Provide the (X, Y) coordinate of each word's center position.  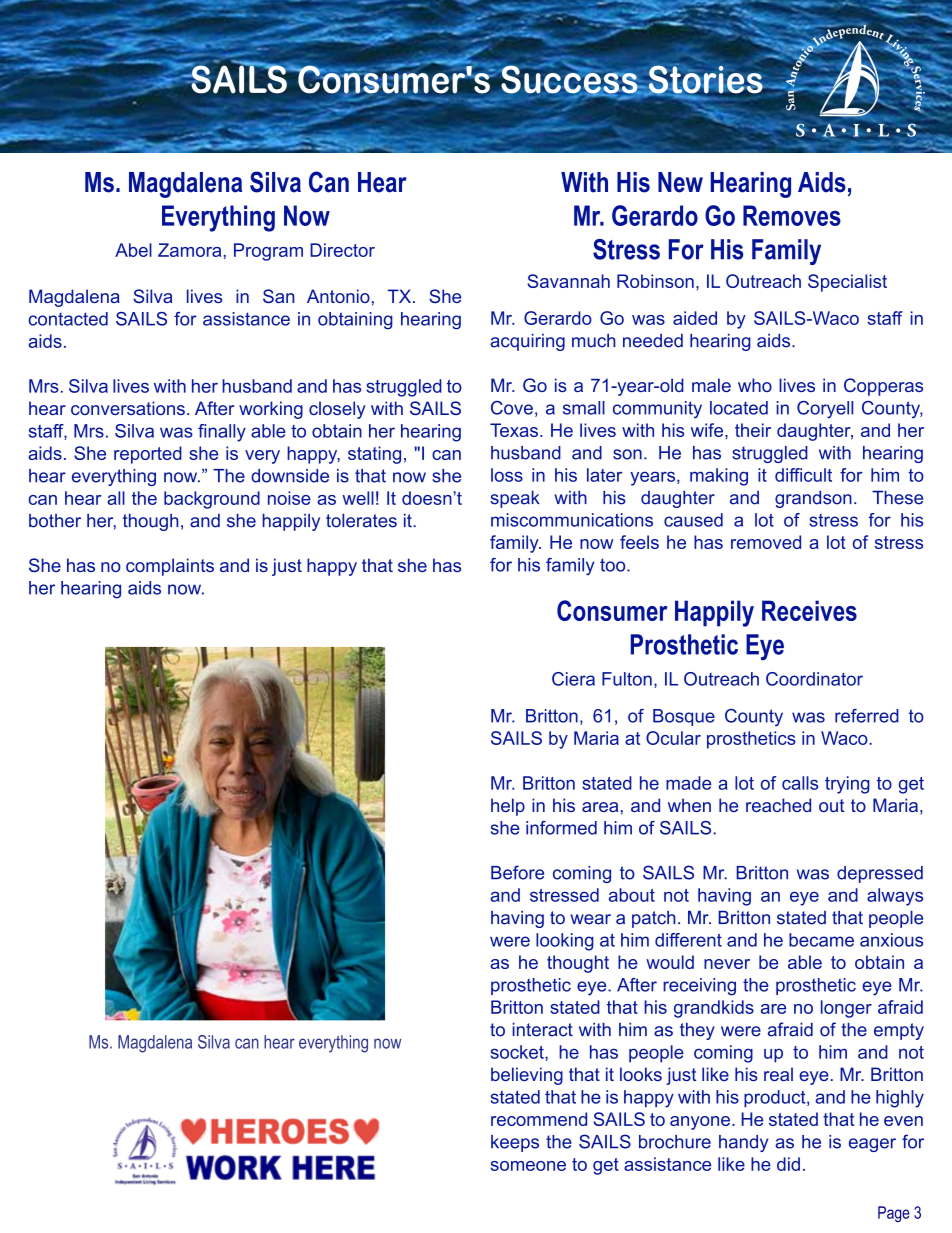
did (788, 1164)
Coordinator (814, 679)
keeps (515, 1143)
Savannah (568, 281)
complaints (170, 567)
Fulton (627, 679)
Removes (792, 215)
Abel (133, 250)
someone (528, 1166)
